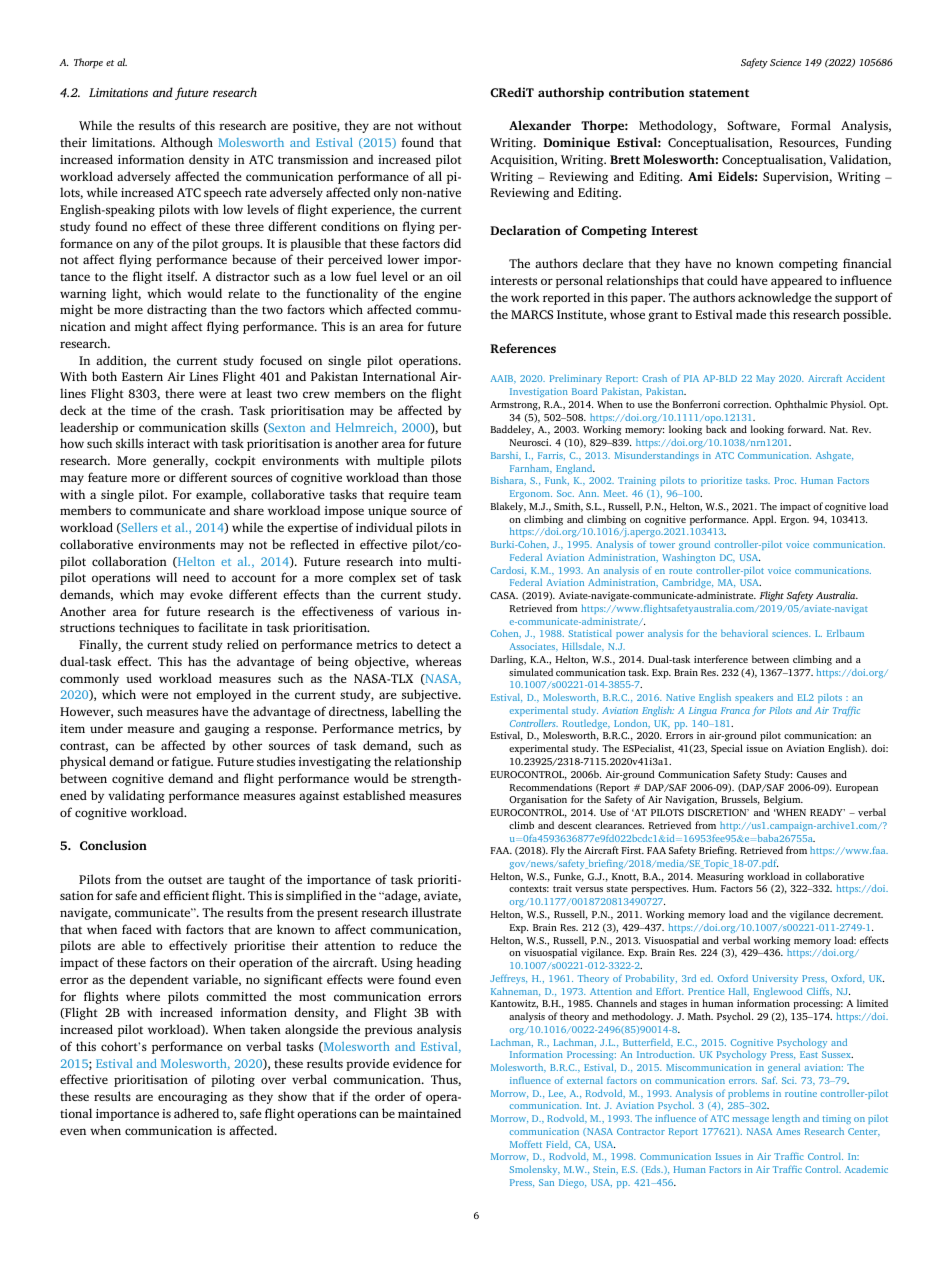  I want to click on detect, so click(434, 644).
